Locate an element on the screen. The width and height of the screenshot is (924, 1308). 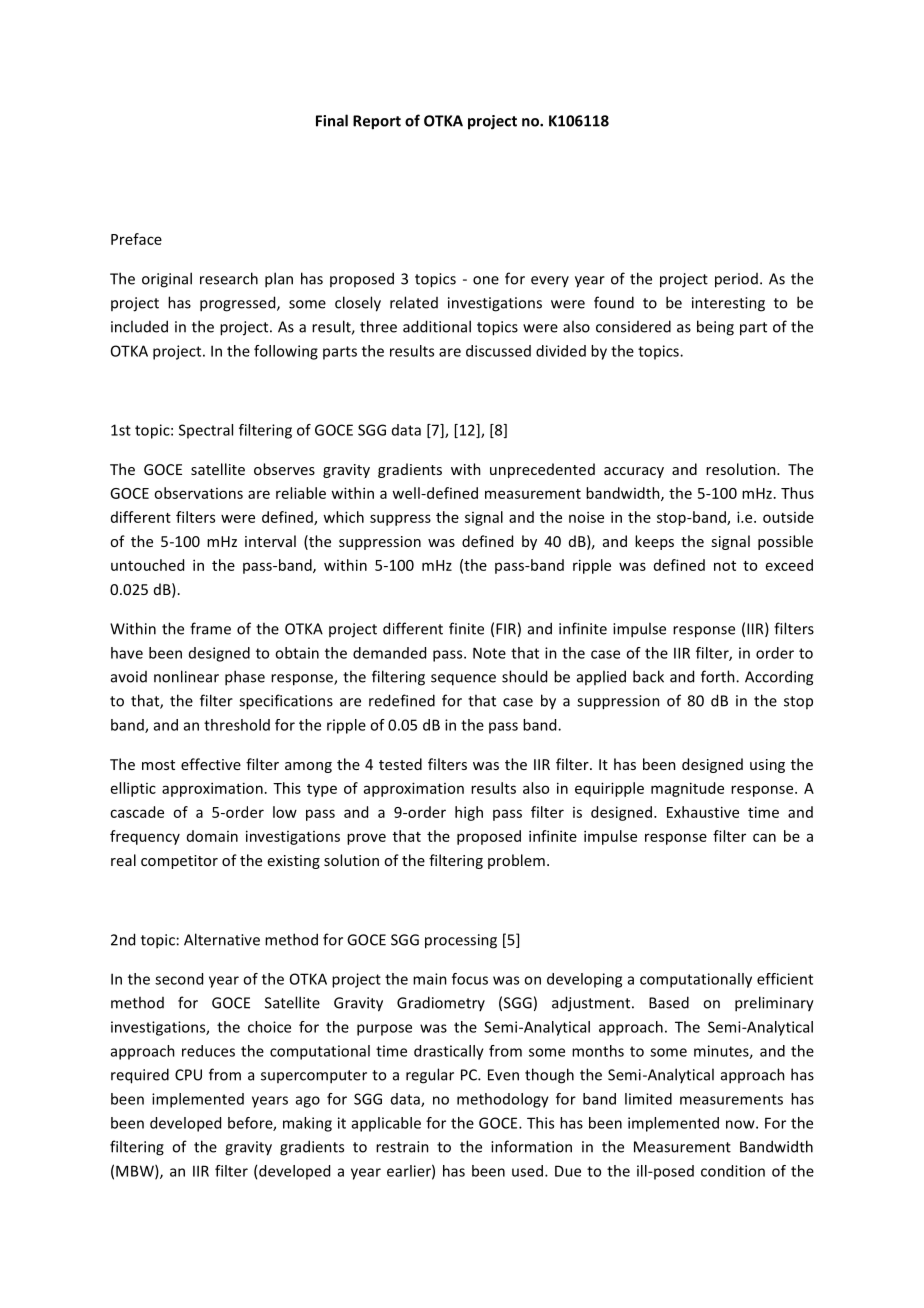
period is located at coordinates (736, 280).
